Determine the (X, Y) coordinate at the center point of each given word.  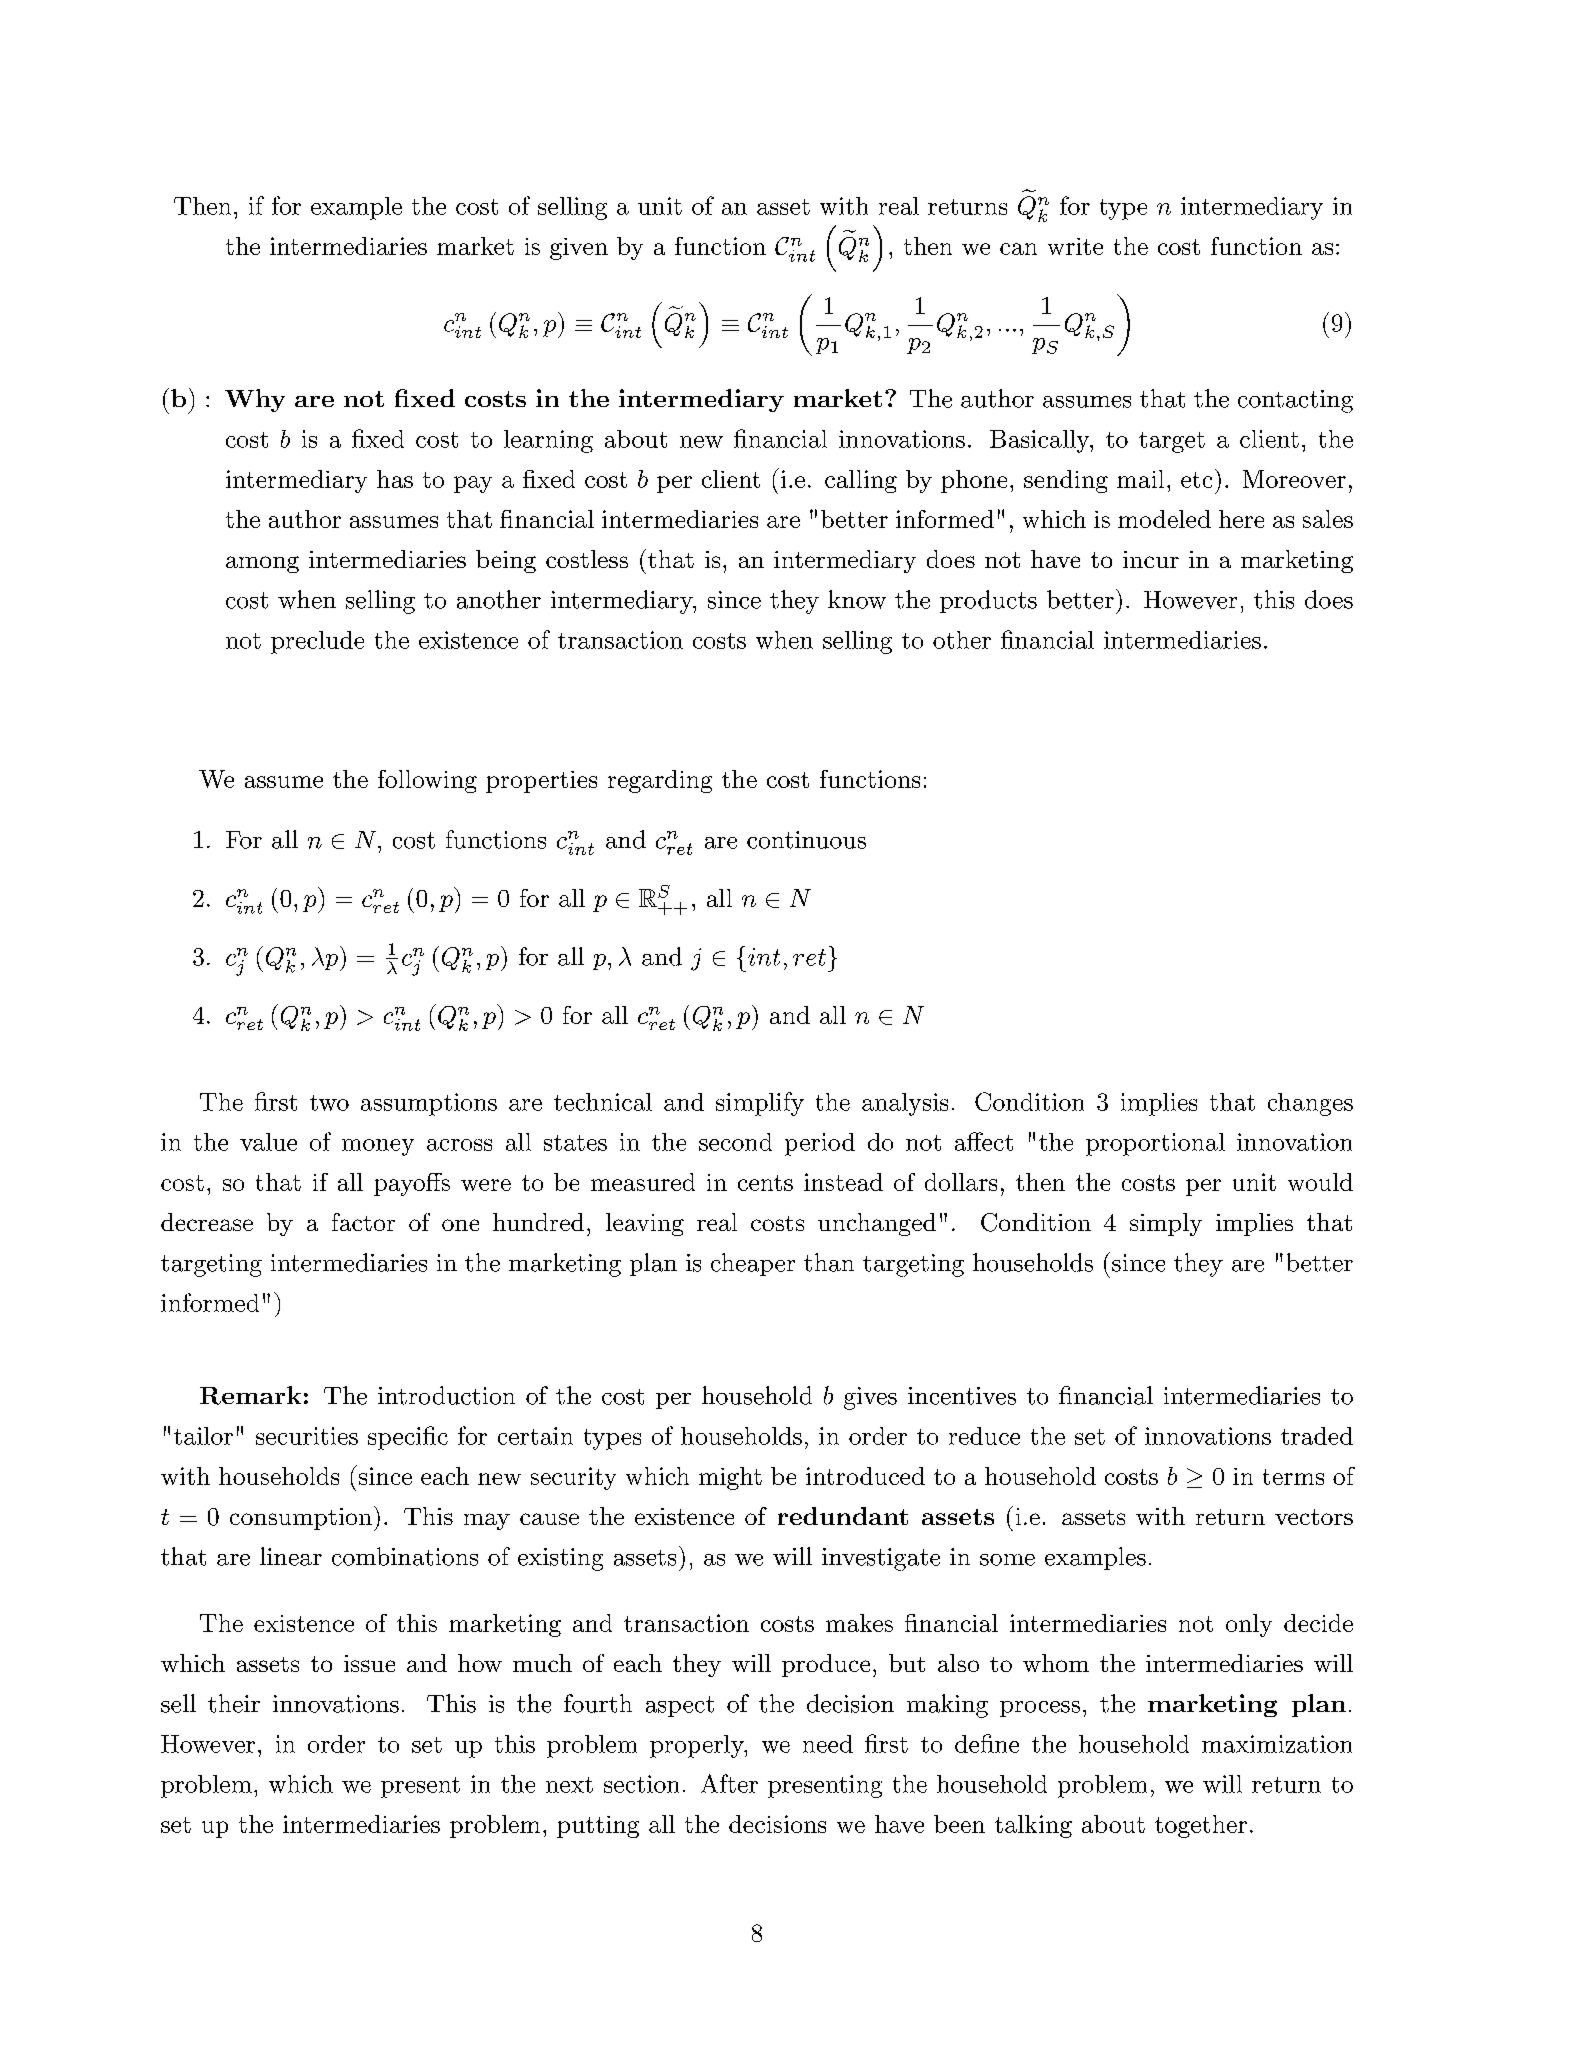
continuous (806, 840)
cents (765, 1183)
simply (1166, 1224)
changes (1310, 1104)
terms (1293, 1477)
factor (363, 1222)
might (730, 1478)
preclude (317, 642)
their (234, 1703)
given (579, 249)
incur (1151, 559)
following (427, 781)
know (857, 599)
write (1075, 246)
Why (255, 400)
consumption (301, 1519)
